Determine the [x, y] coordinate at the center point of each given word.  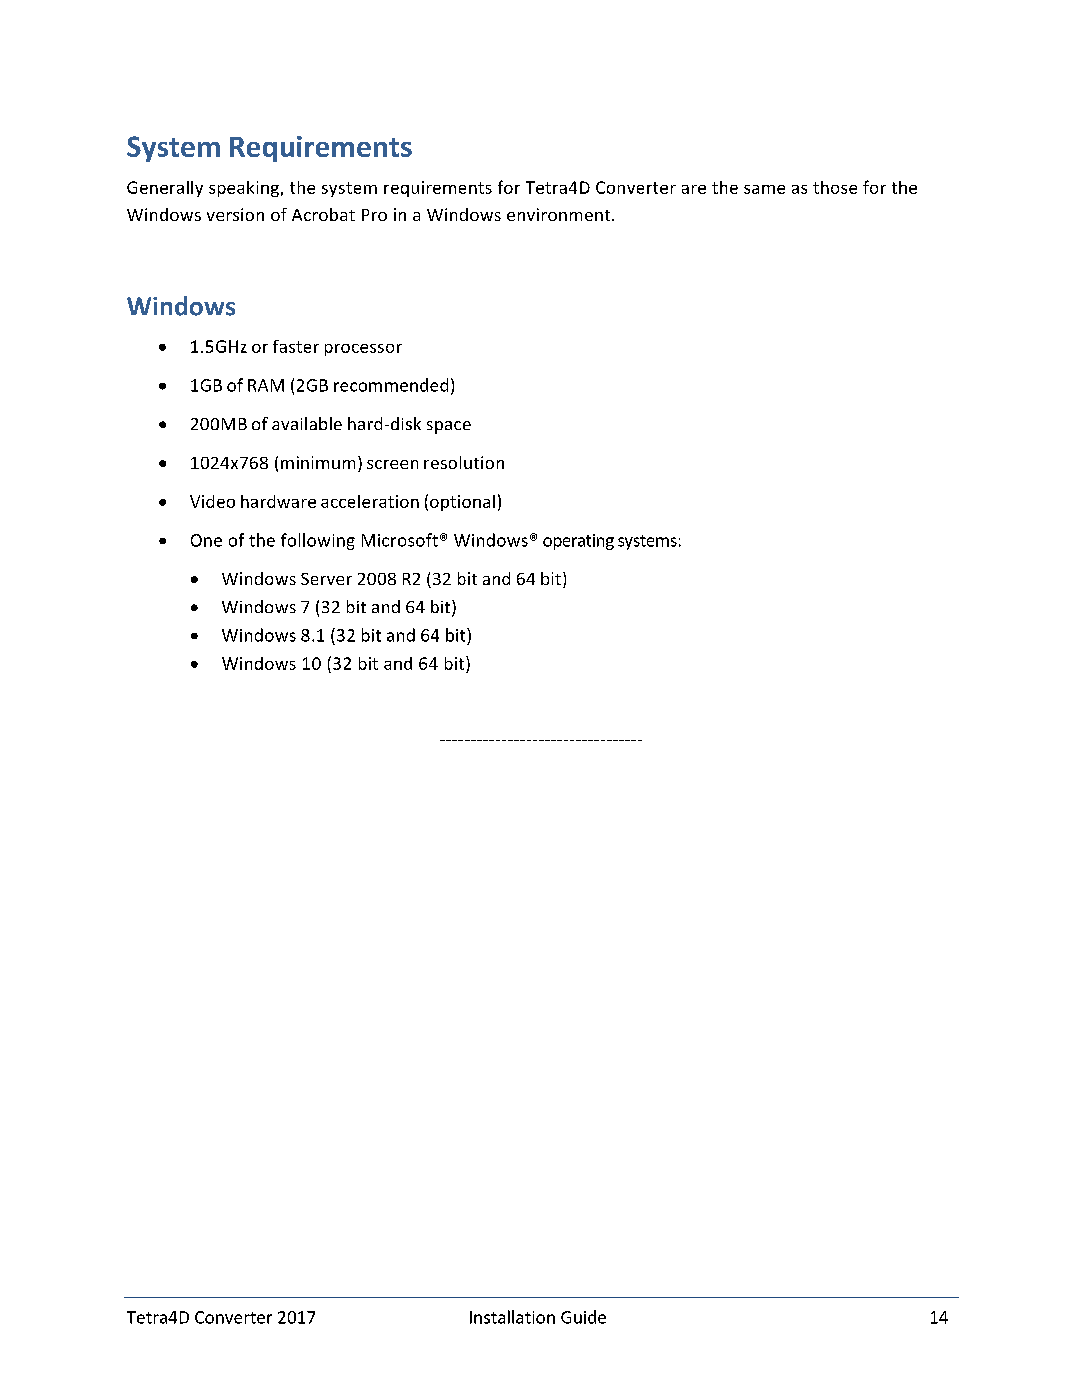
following [318, 541]
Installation [512, 1317]
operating [578, 542]
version [235, 214]
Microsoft [400, 540]
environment [560, 214]
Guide [583, 1317]
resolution [464, 462]
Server [326, 579]
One [206, 540]
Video [212, 501]
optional [462, 503]
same [764, 189]
